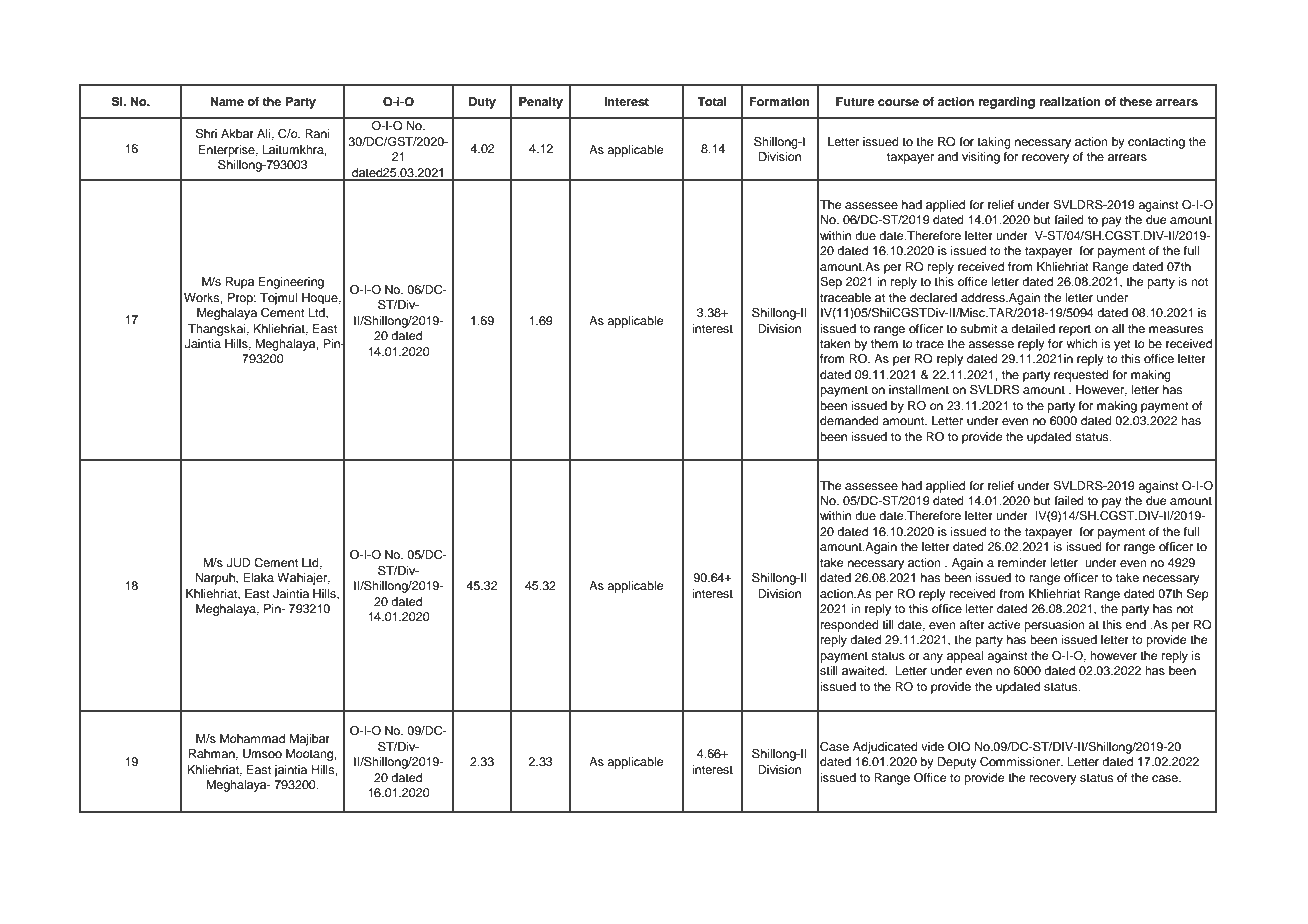  I want to click on Rani, so click(317, 133).
